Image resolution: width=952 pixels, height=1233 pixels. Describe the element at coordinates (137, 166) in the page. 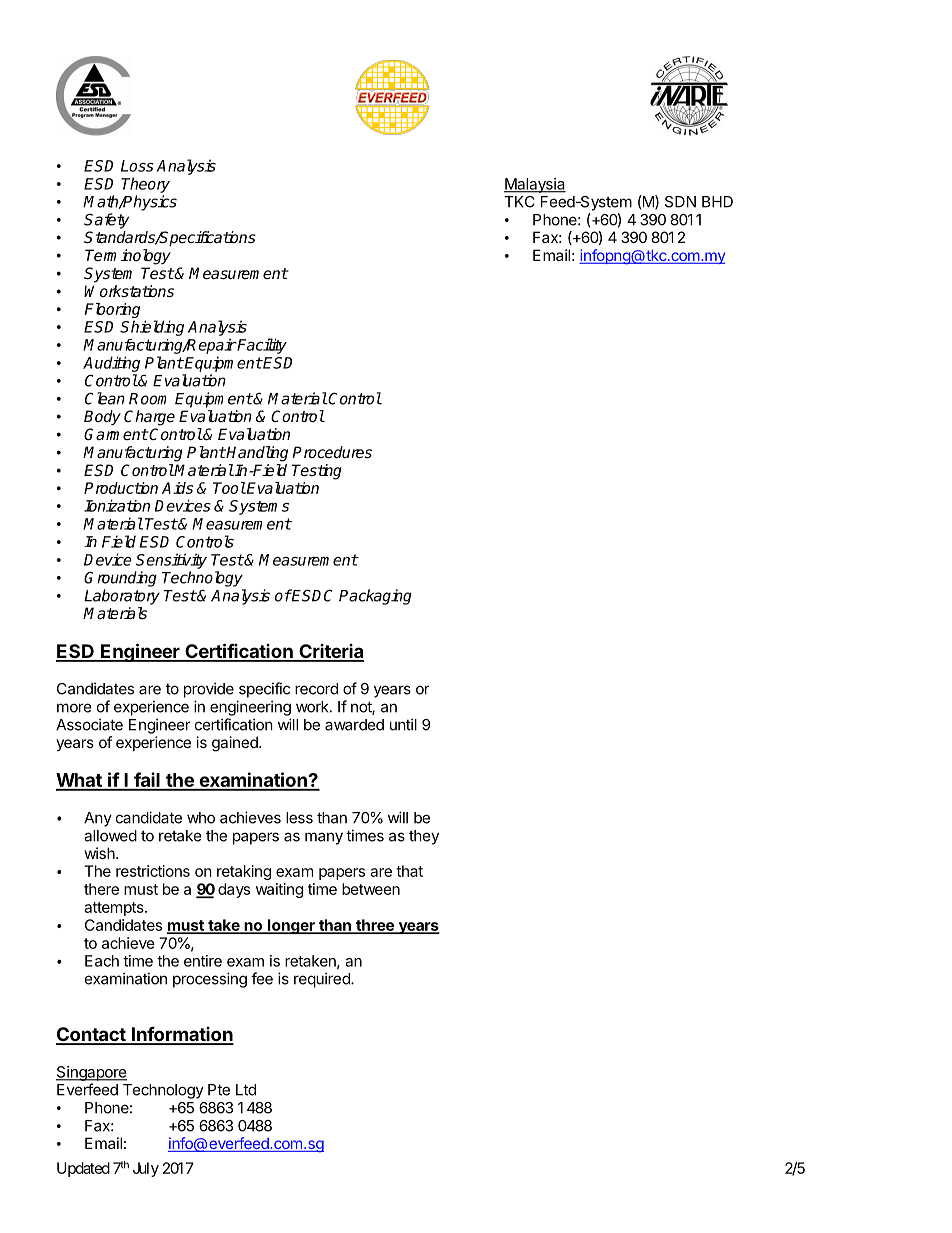

I see `Loss` at that location.
